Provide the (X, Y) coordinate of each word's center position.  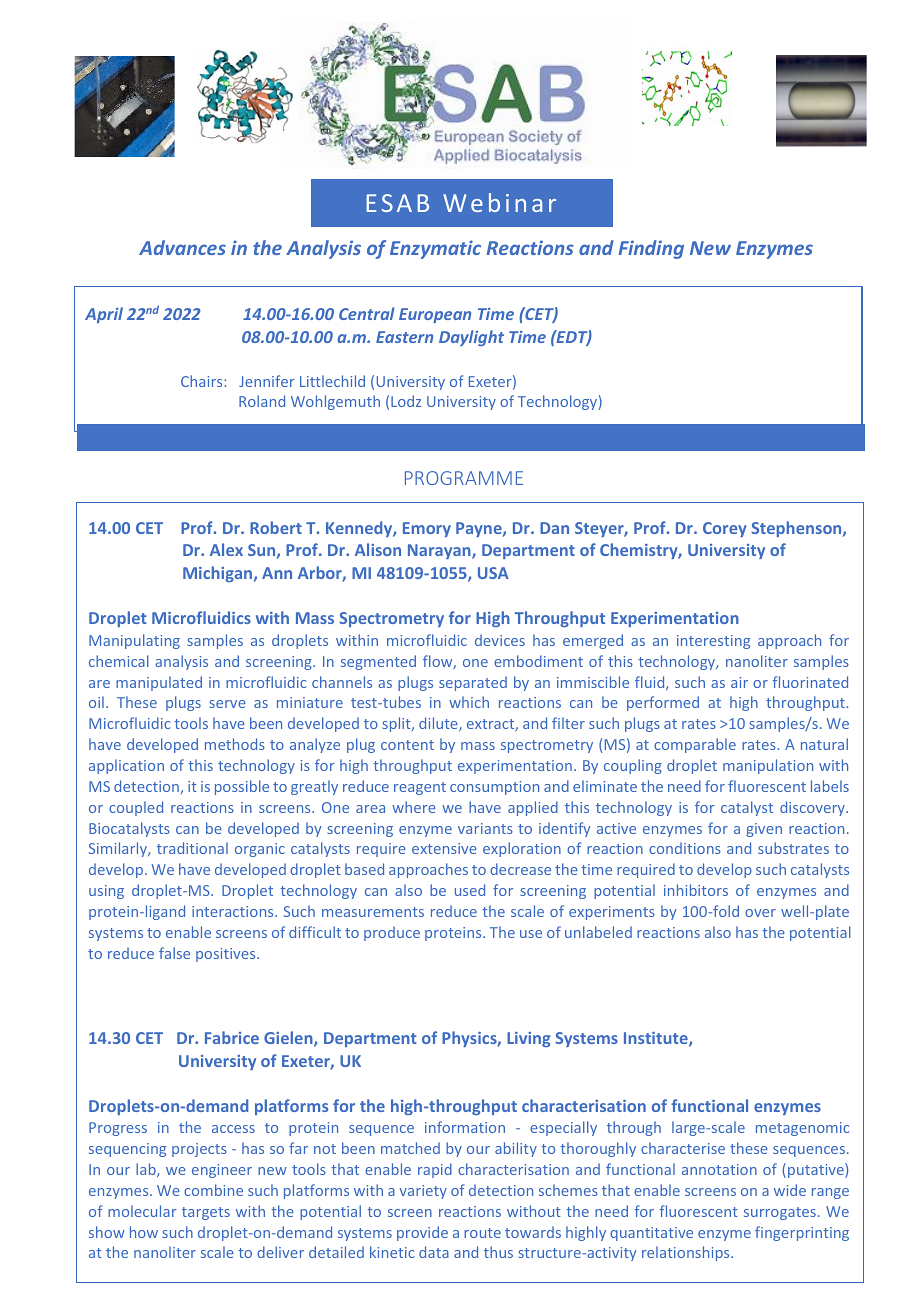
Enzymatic (435, 249)
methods (235, 744)
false (174, 953)
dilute (439, 724)
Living (528, 1039)
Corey (725, 529)
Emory (427, 529)
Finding (651, 249)
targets (206, 1213)
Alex (226, 549)
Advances (182, 247)
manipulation (768, 766)
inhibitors (696, 890)
